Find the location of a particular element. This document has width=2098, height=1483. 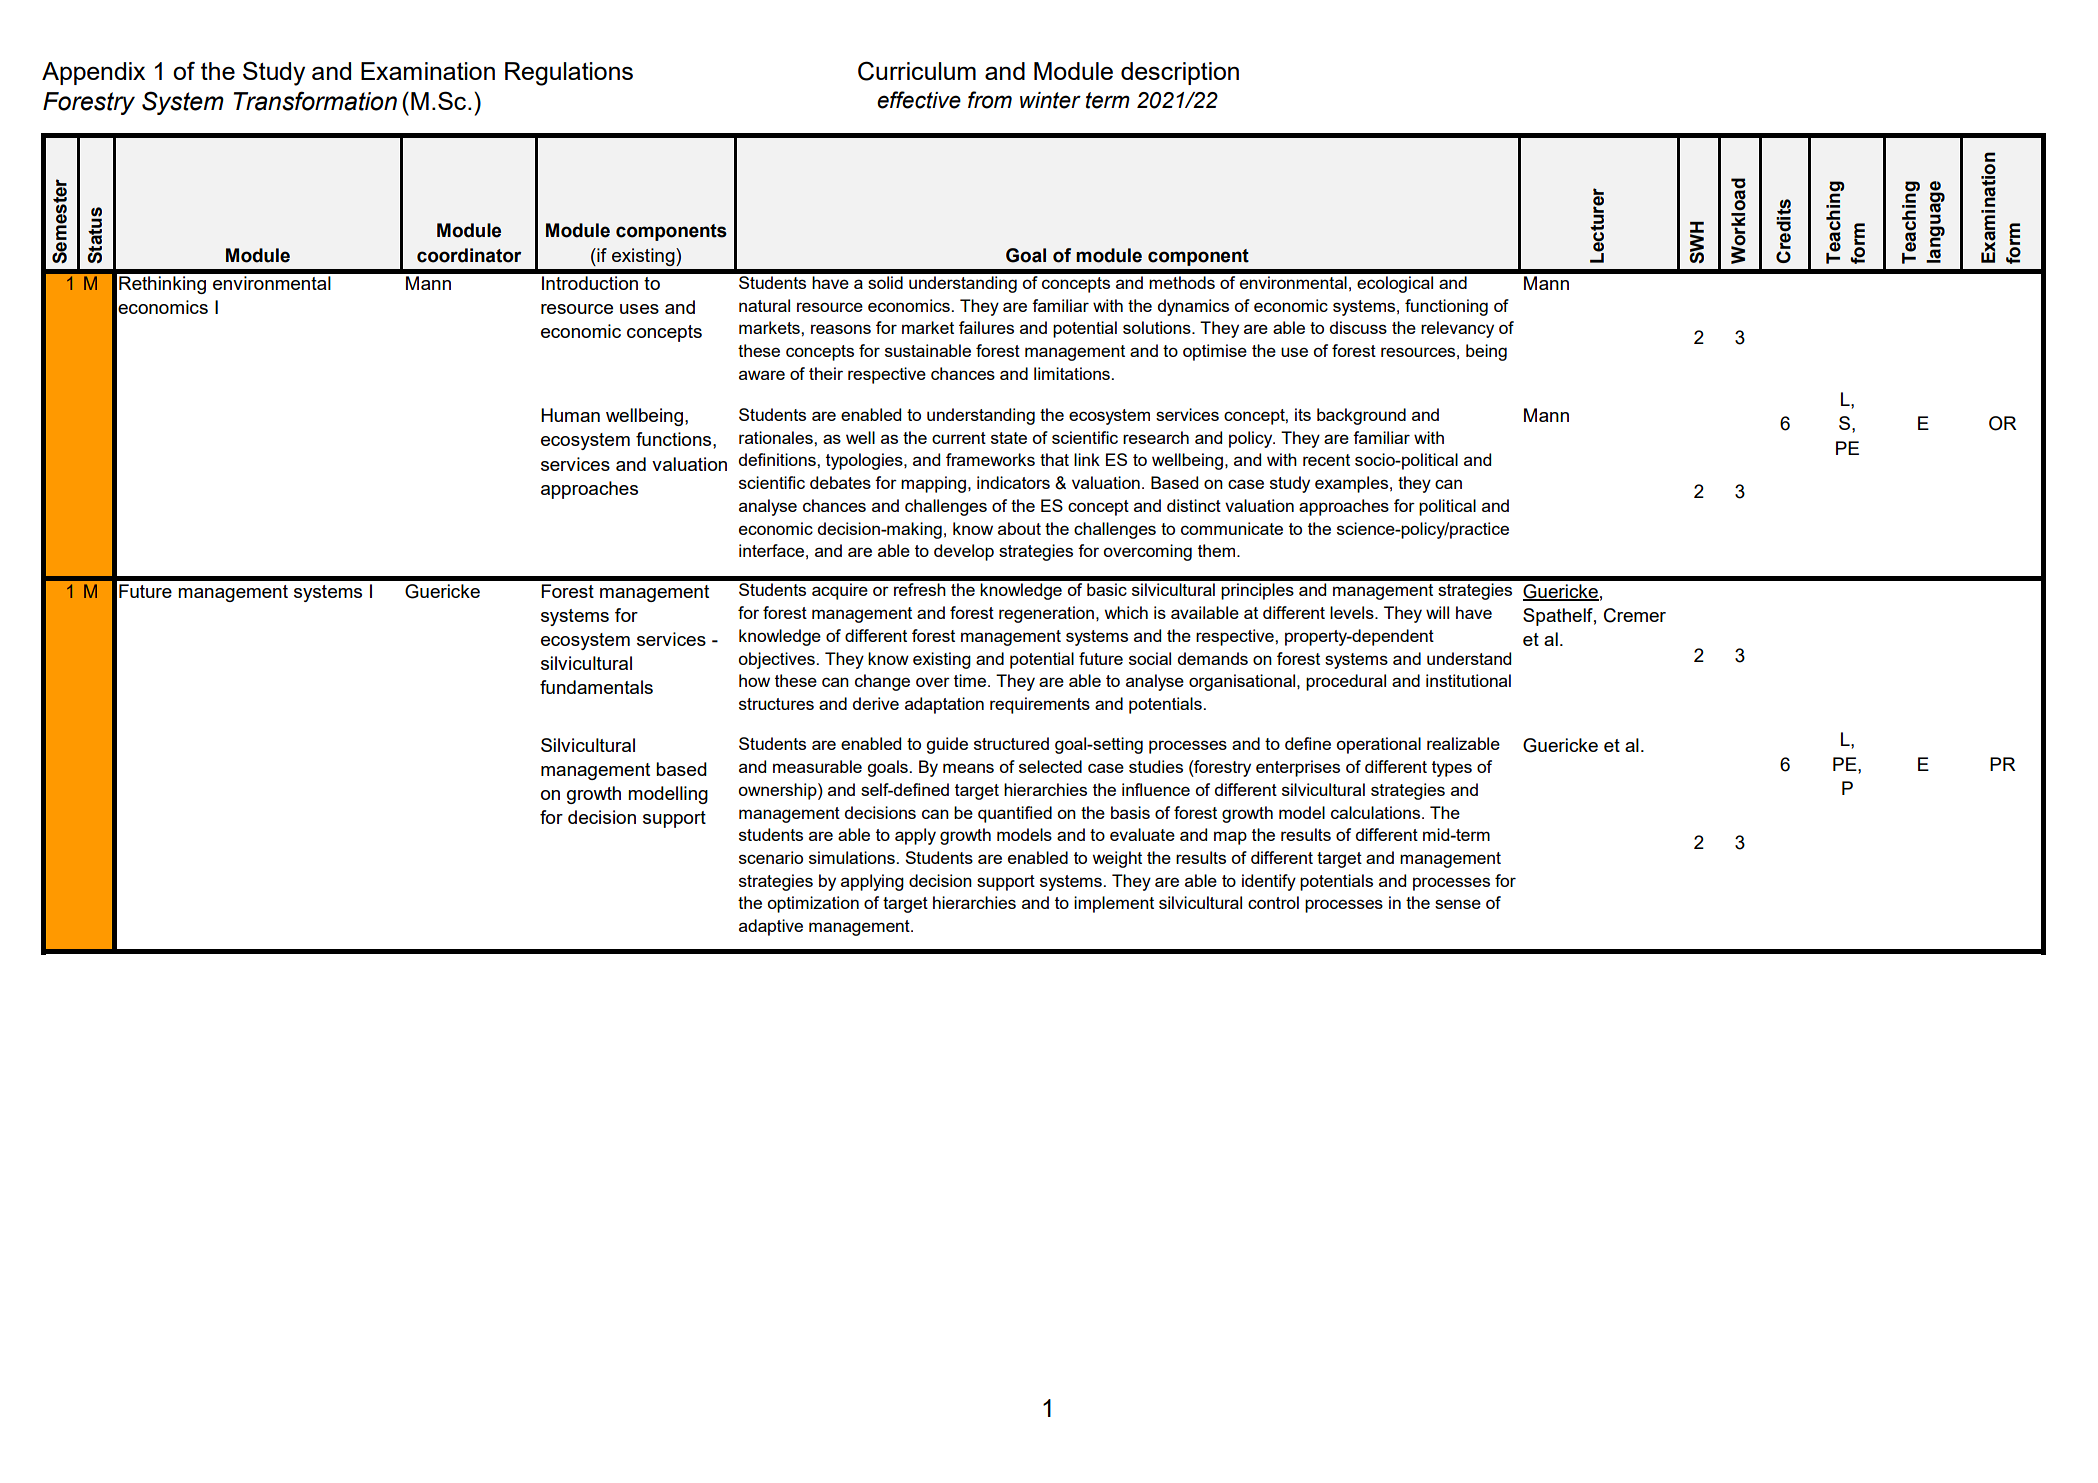

description is located at coordinates (1180, 73).
